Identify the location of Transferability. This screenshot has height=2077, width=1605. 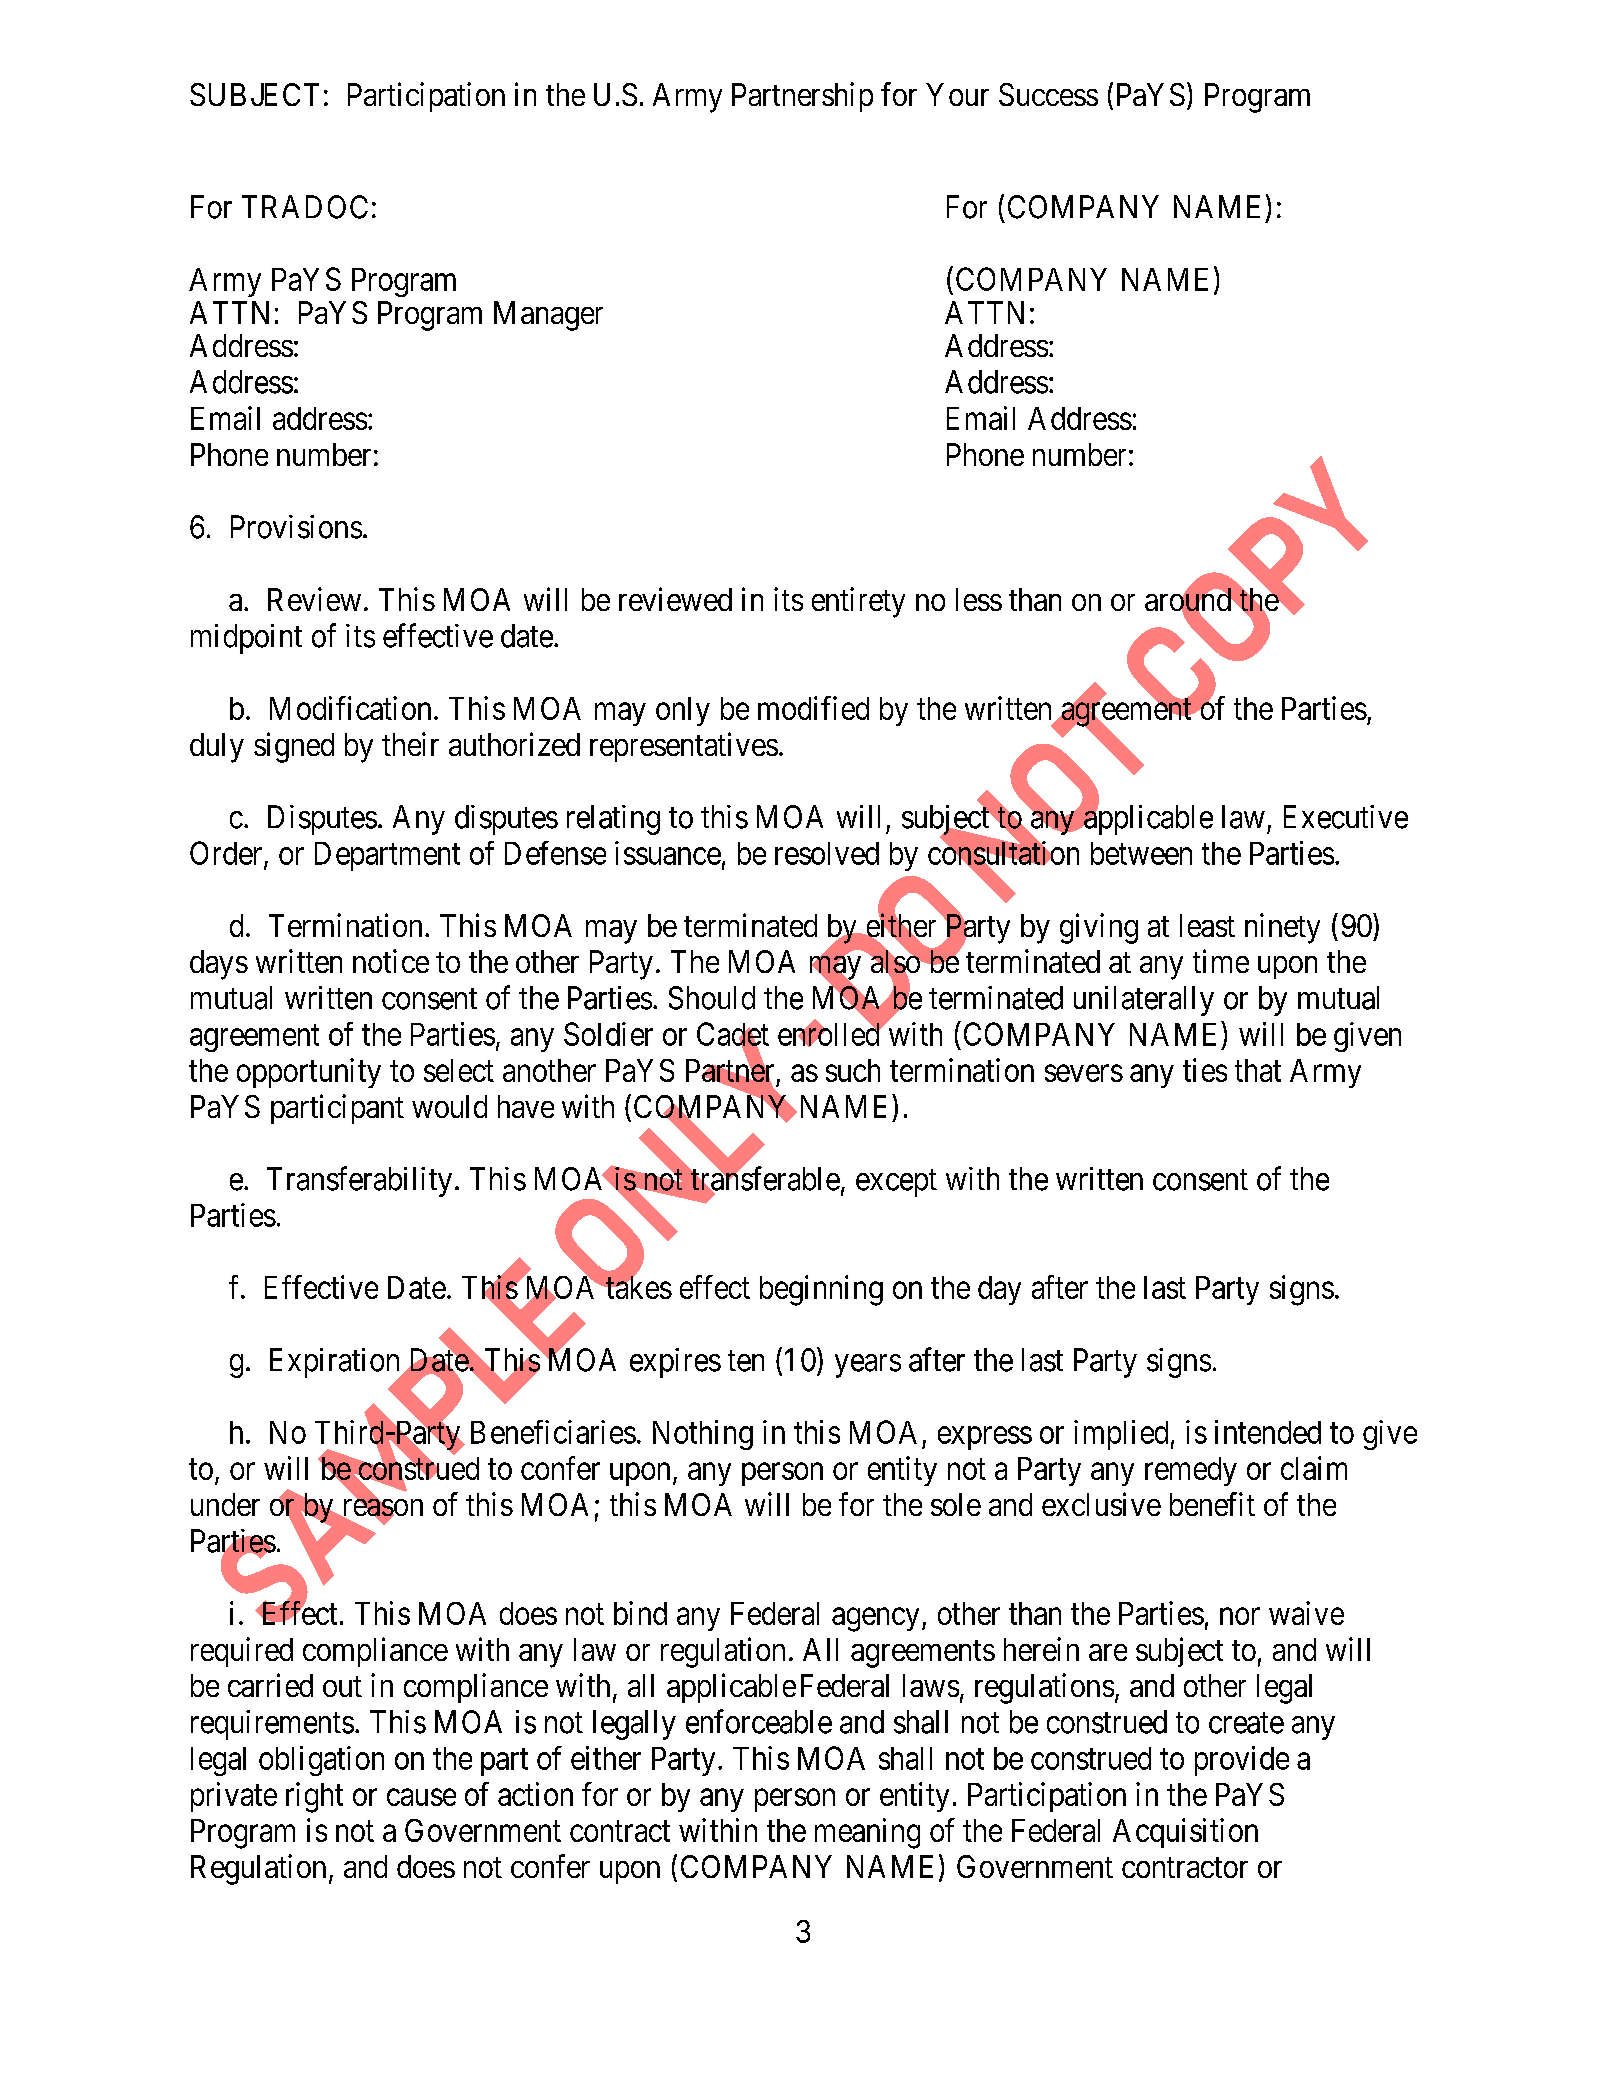
(359, 1181).
